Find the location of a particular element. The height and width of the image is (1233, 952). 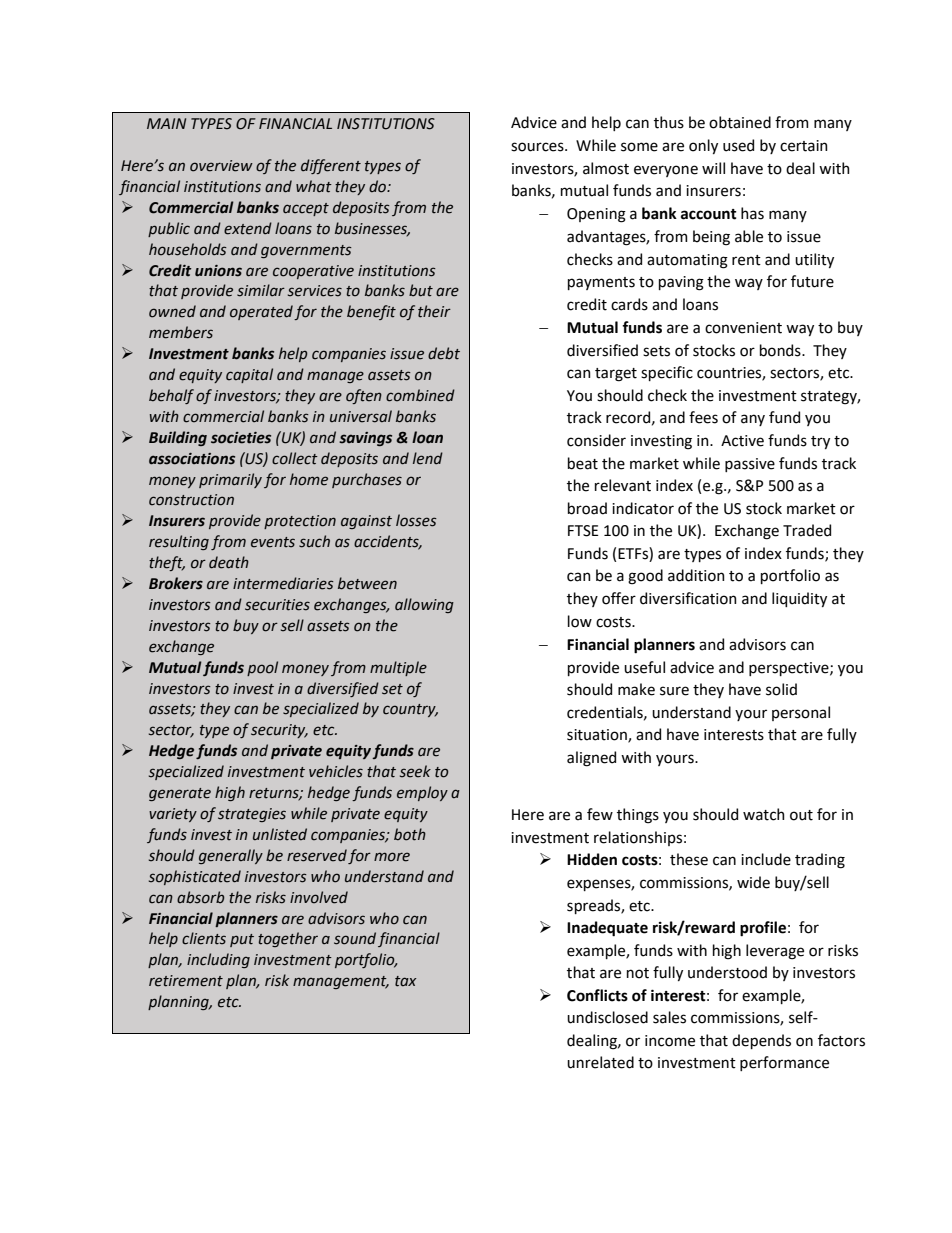

liquidity is located at coordinates (799, 599).
